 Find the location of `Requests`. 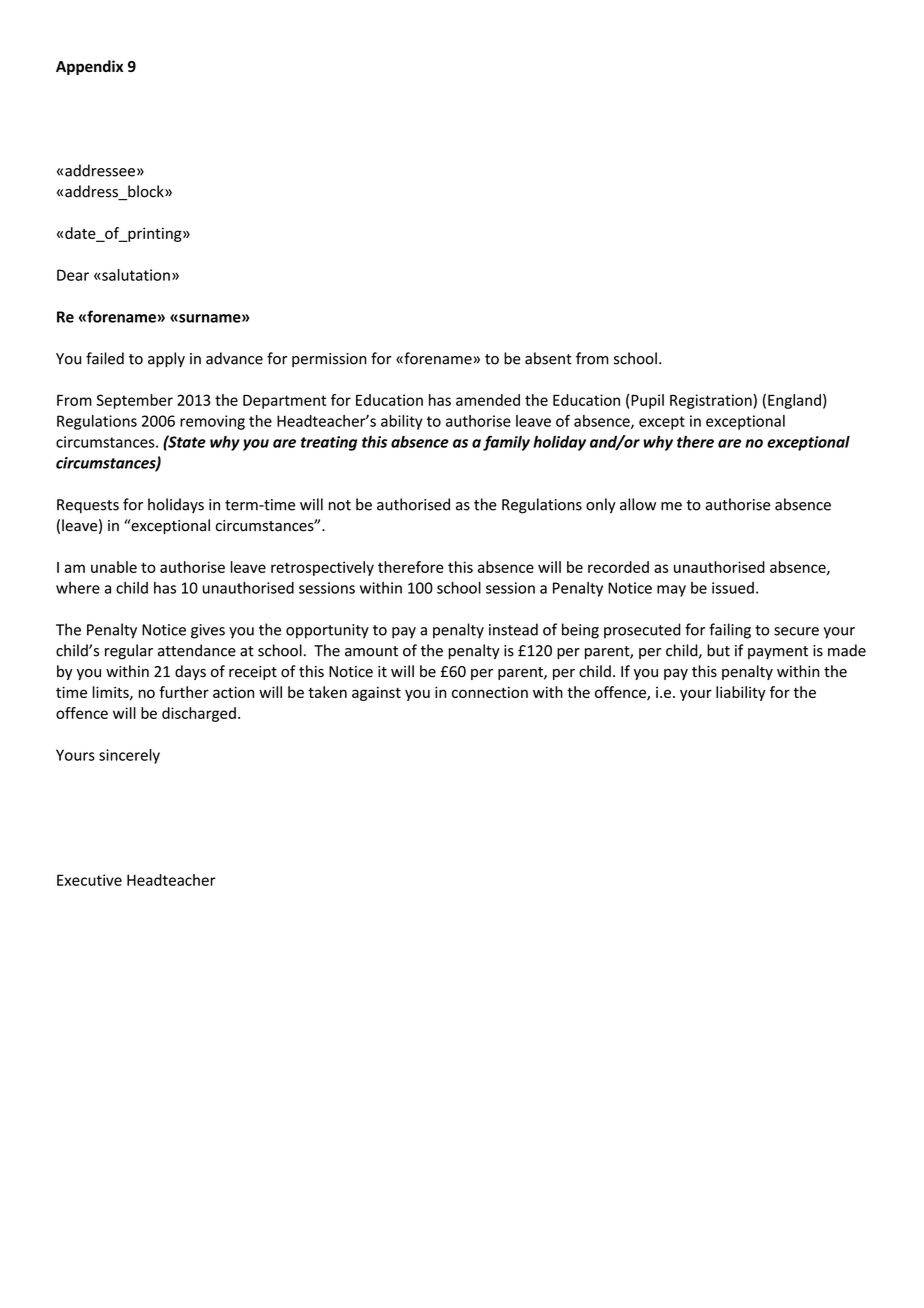

Requests is located at coordinates (88, 506).
